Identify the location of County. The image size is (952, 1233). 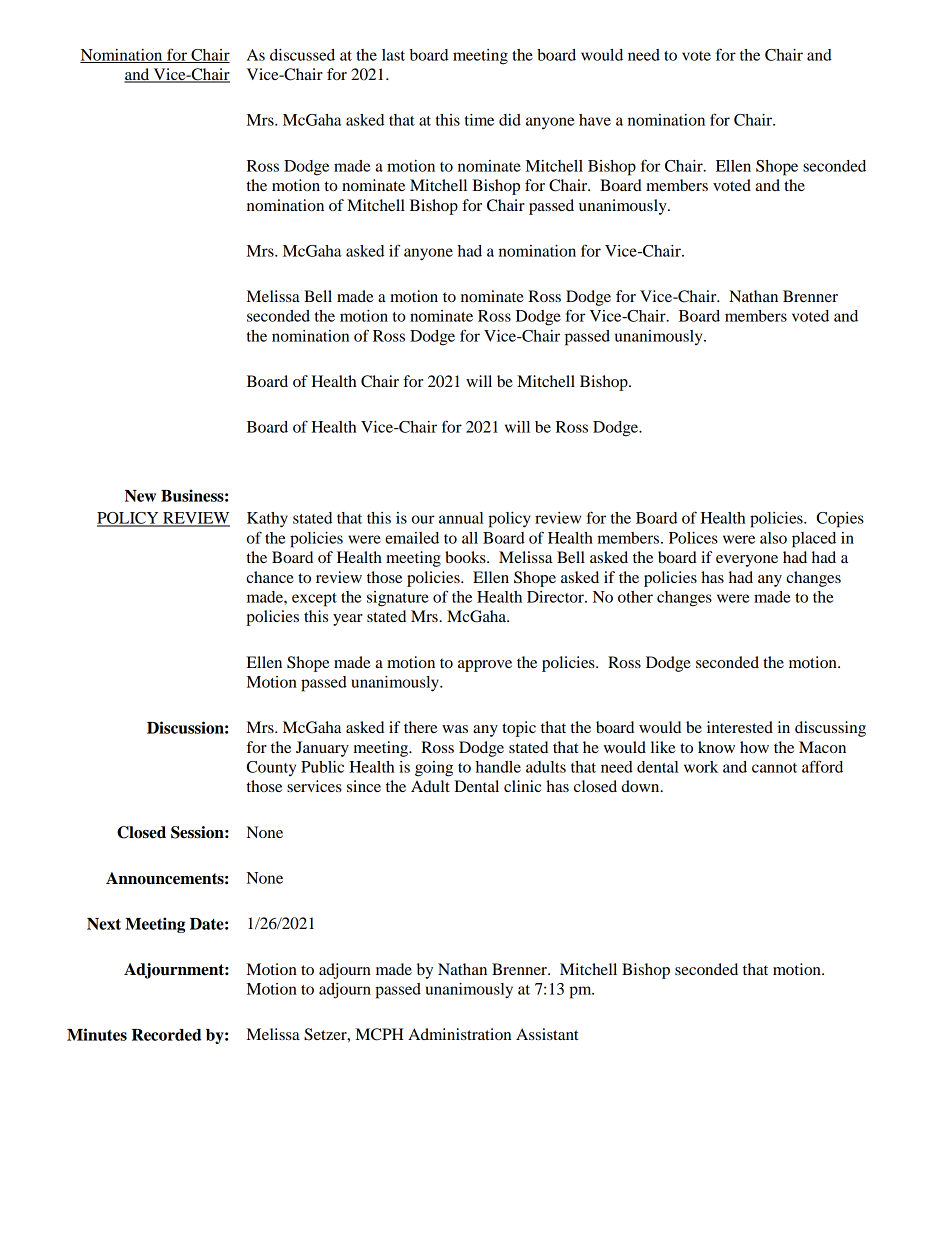
(271, 768).
